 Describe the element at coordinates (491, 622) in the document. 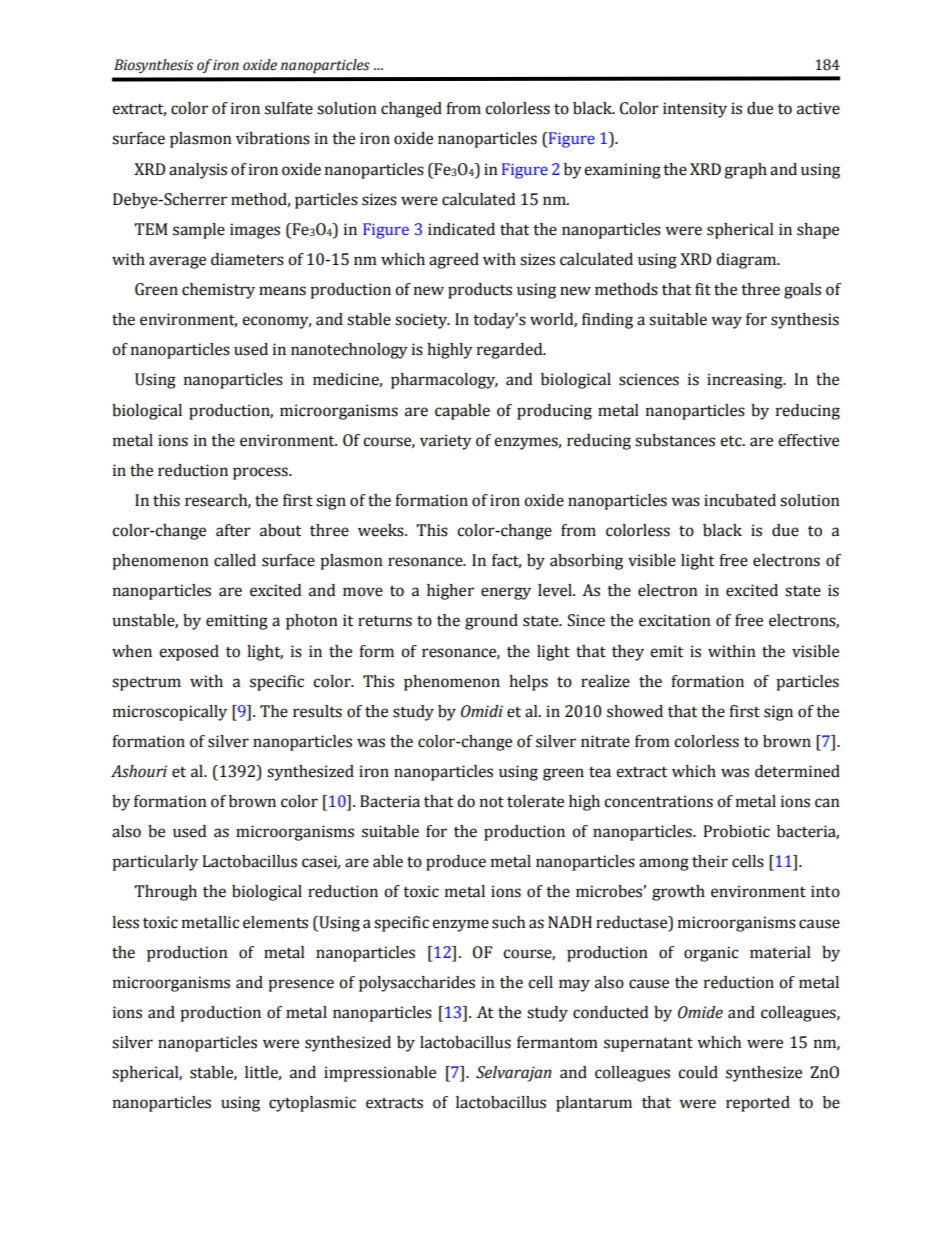

I see `ground` at that location.
